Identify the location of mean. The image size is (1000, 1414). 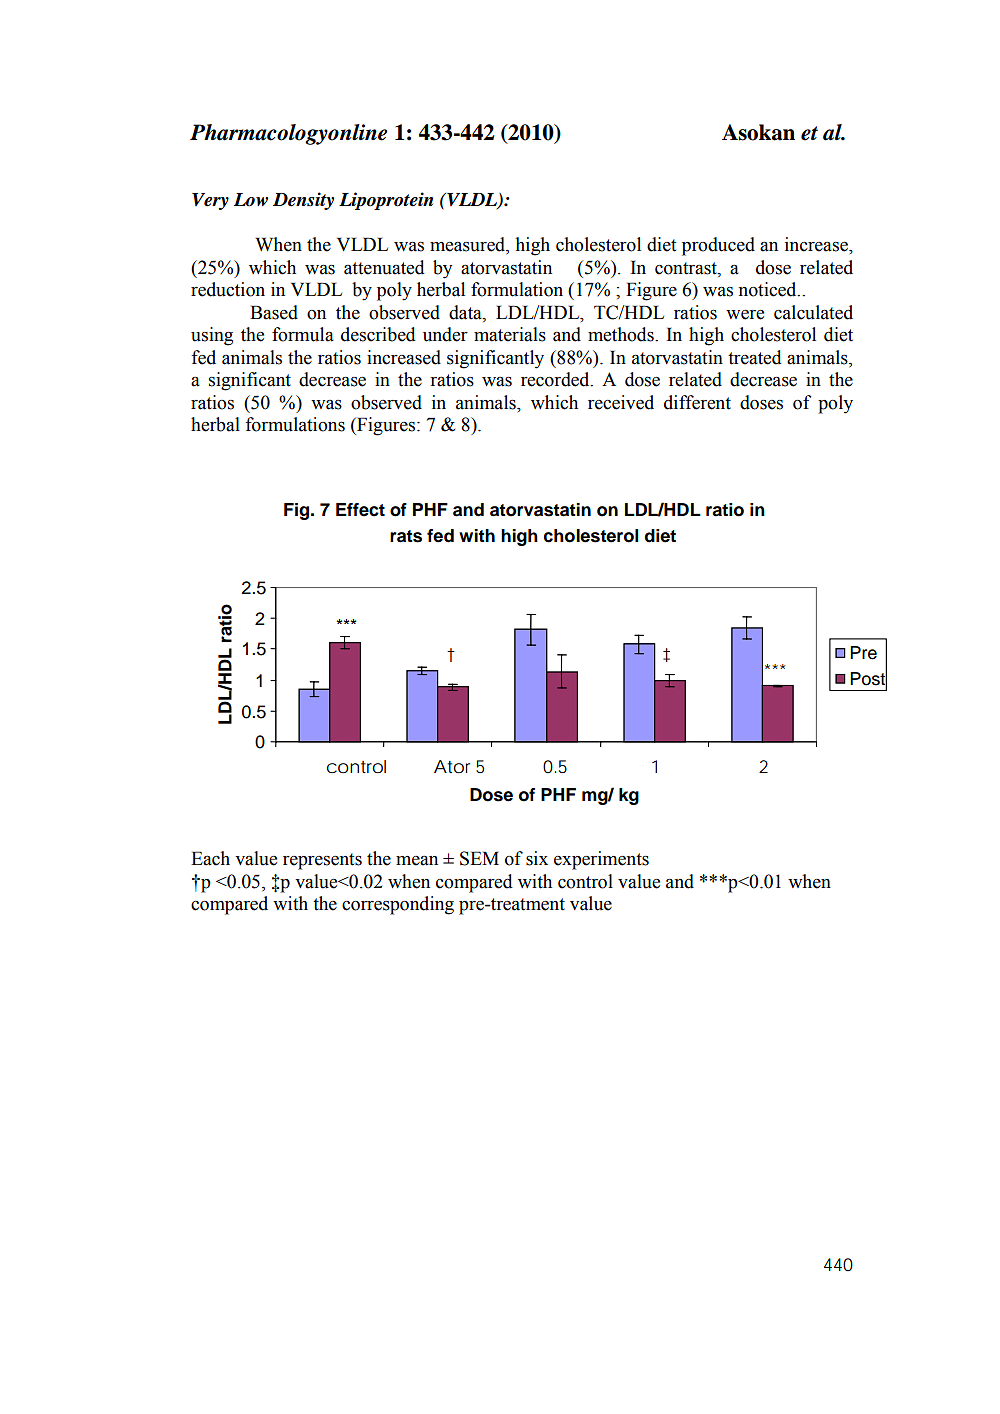
(417, 861).
